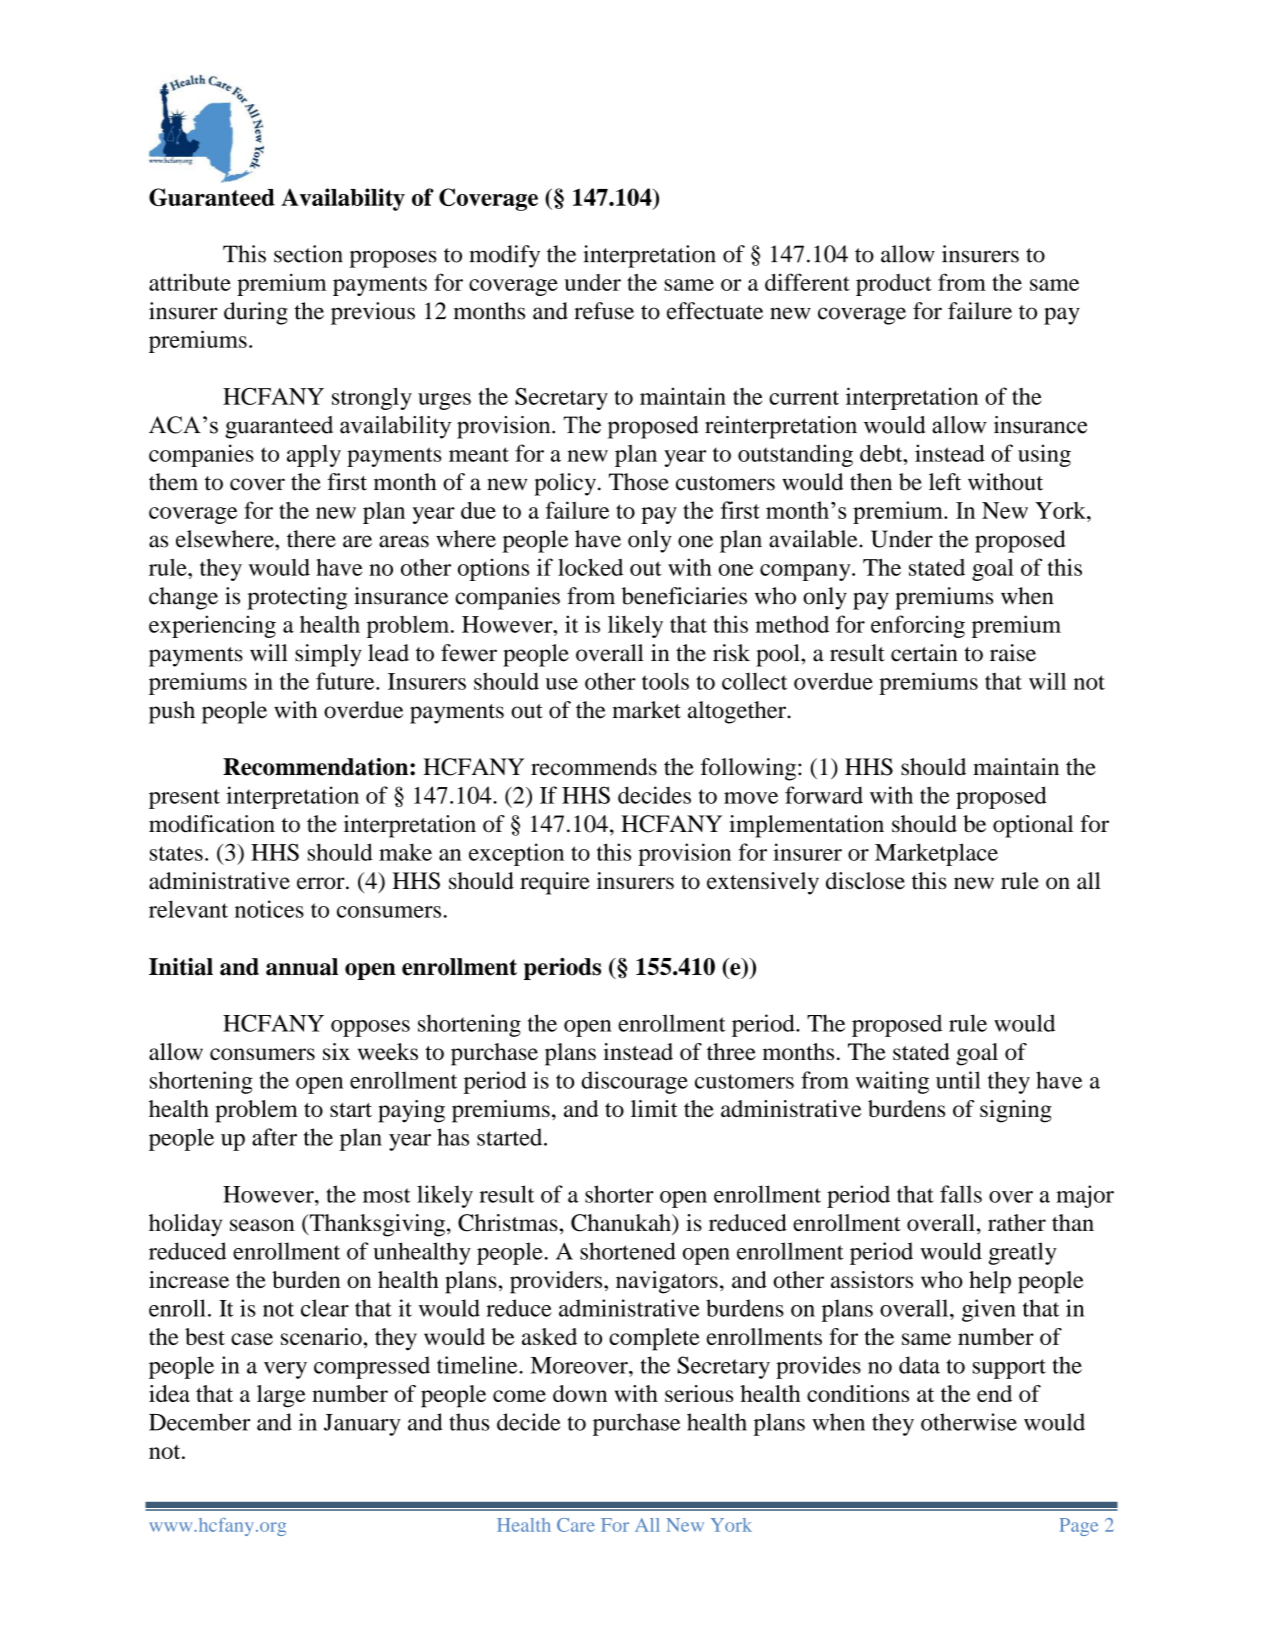  Describe the element at coordinates (894, 285) in the screenshot. I see `product` at that location.
